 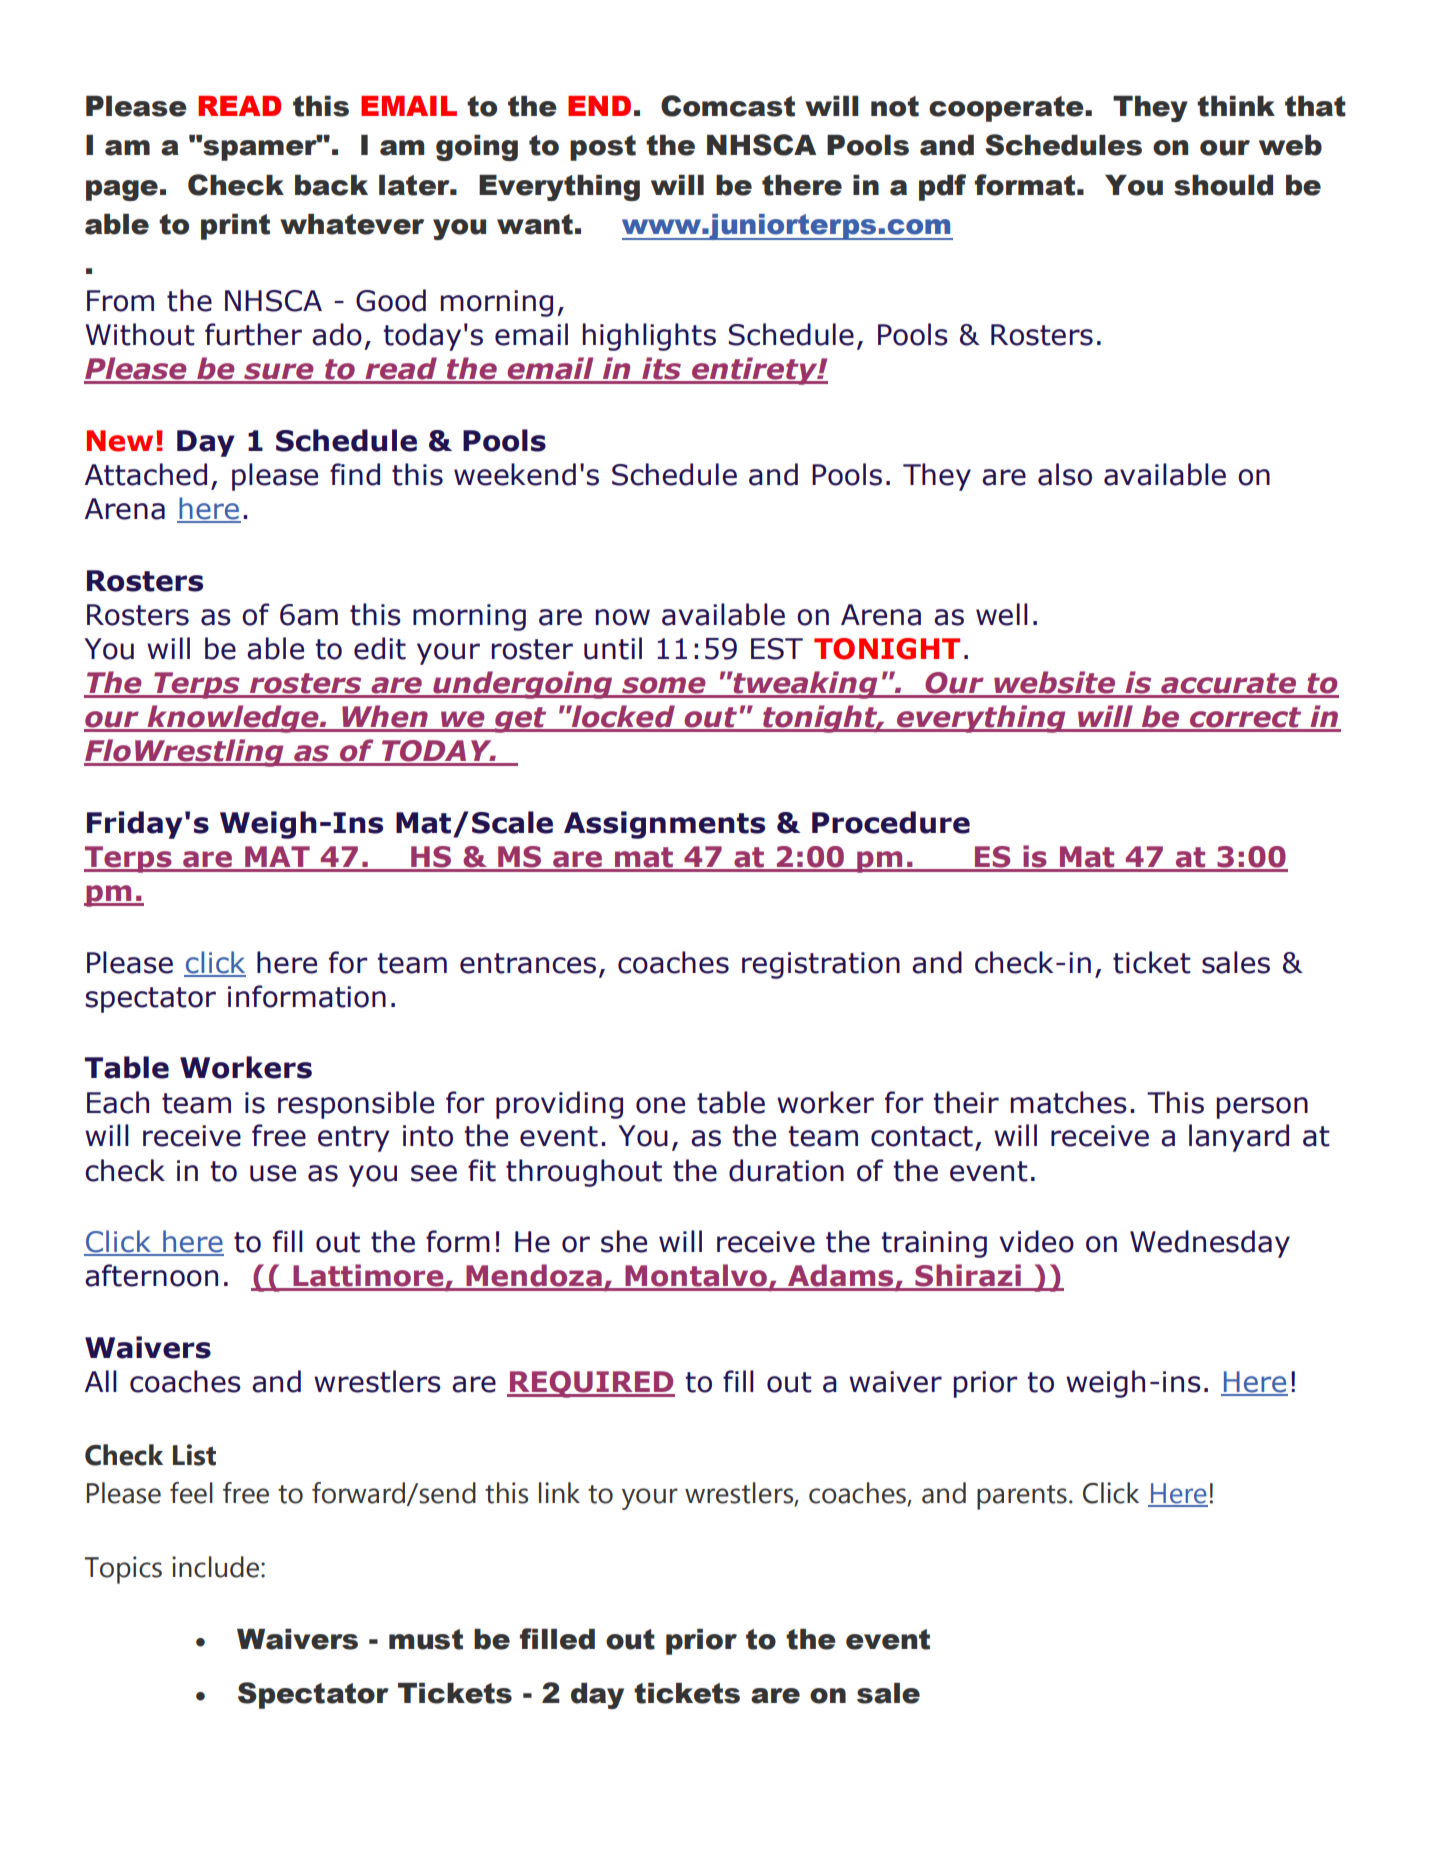 I want to click on until, so click(x=613, y=648).
